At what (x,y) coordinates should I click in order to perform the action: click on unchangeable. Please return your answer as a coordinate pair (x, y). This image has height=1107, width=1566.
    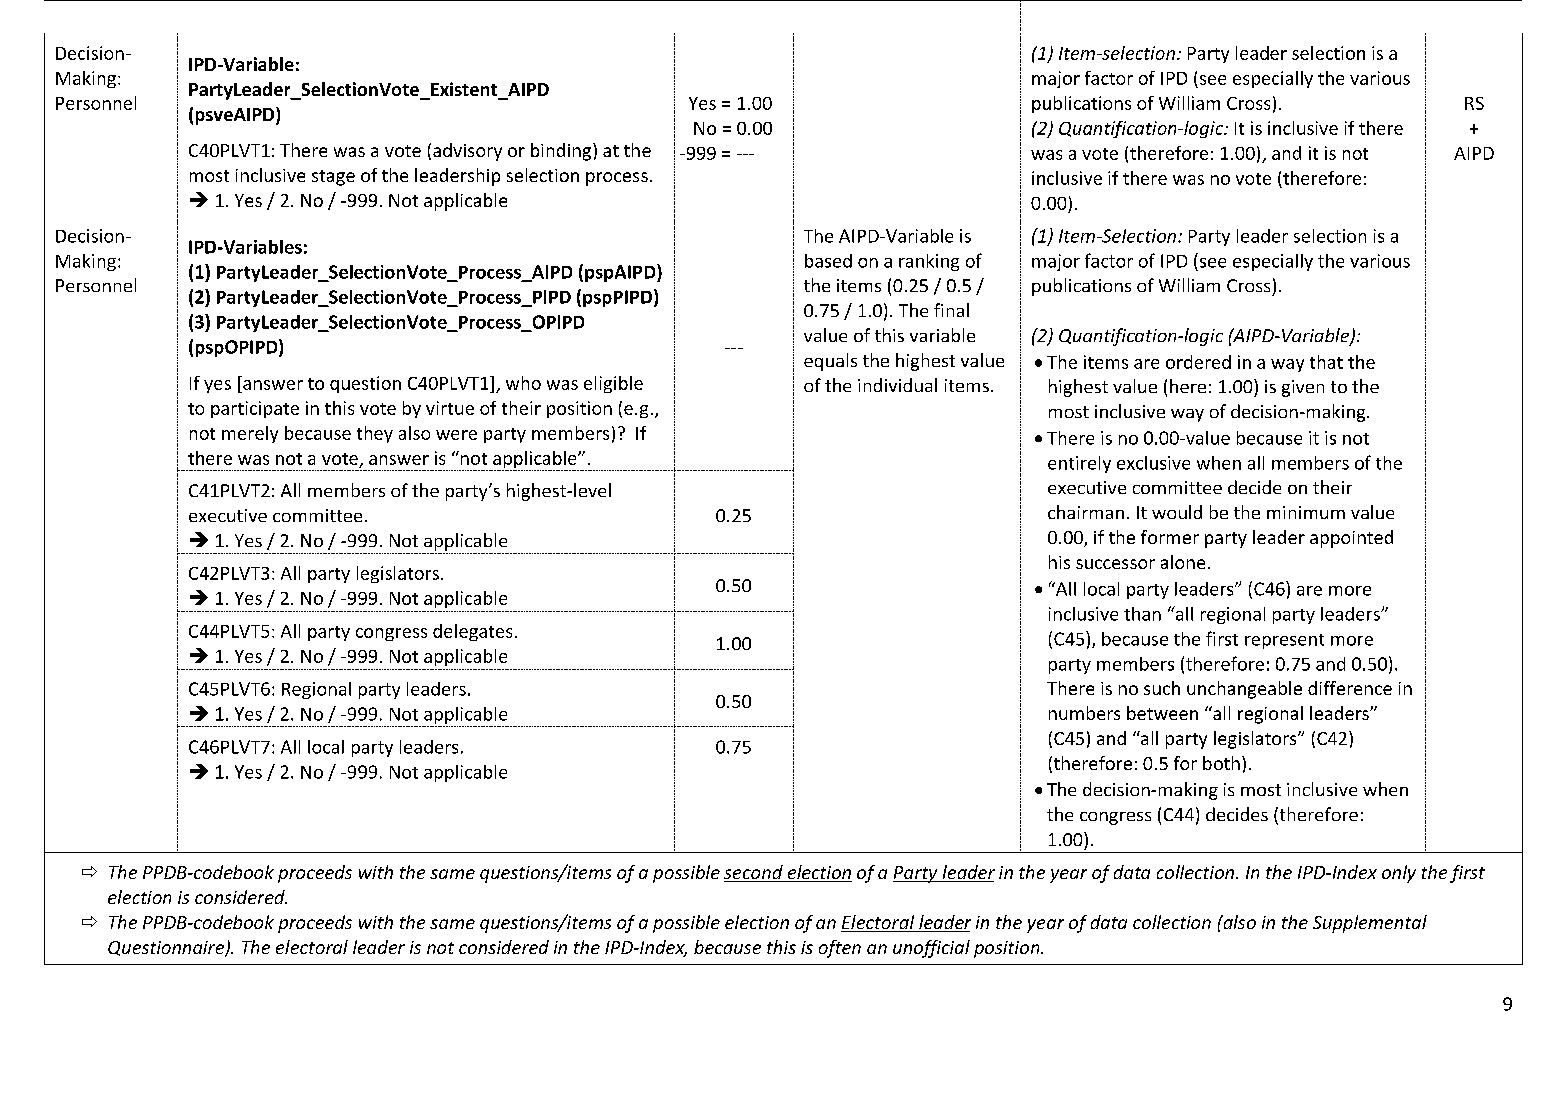
    Looking at the image, I should click on (1244, 690).
